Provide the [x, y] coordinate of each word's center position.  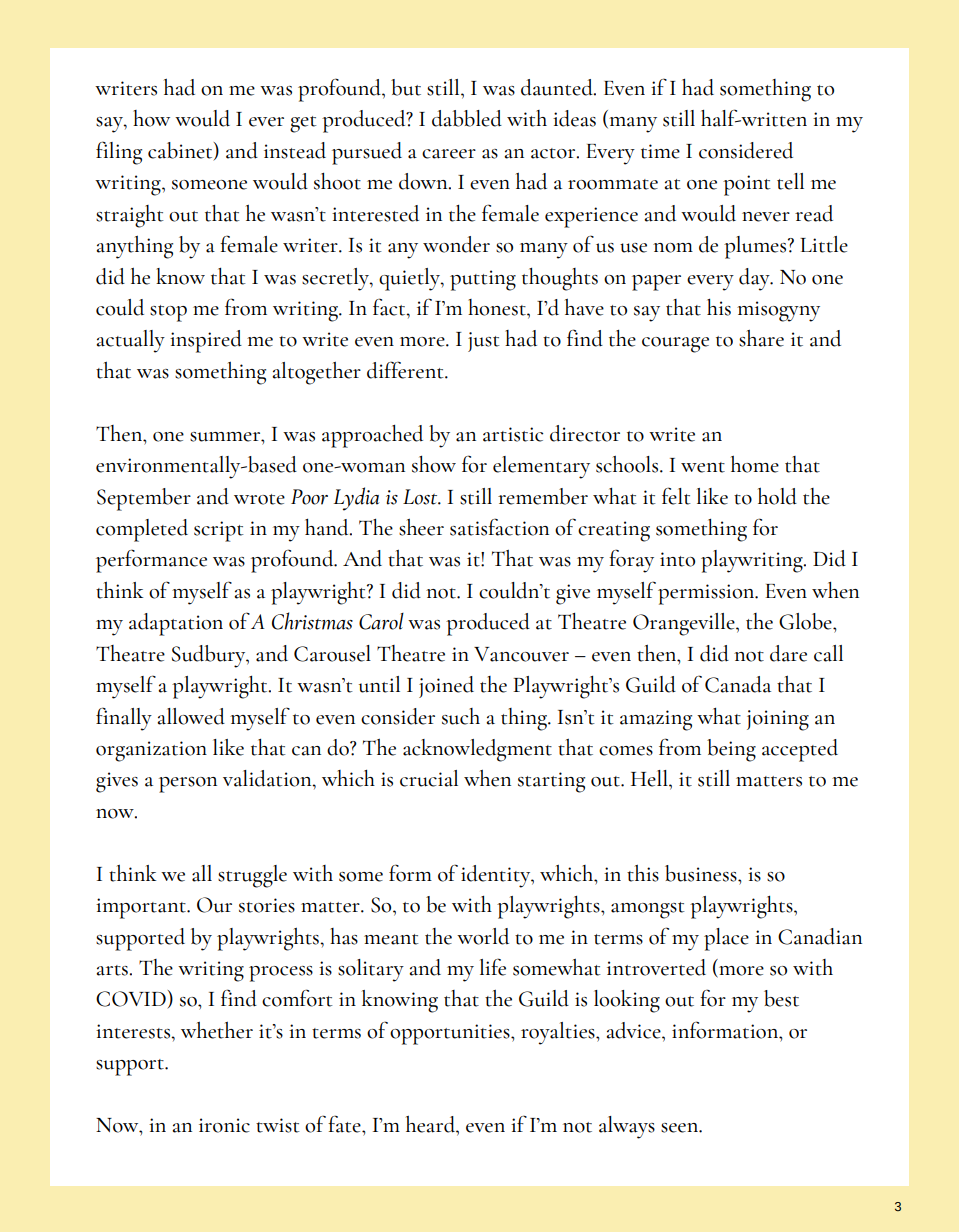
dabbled [467, 118]
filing [119, 153]
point [747, 185]
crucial [429, 778]
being [731, 750]
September [144, 499]
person [188, 785]
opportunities [451, 1034]
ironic [224, 1125]
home [755, 464]
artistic [513, 434]
